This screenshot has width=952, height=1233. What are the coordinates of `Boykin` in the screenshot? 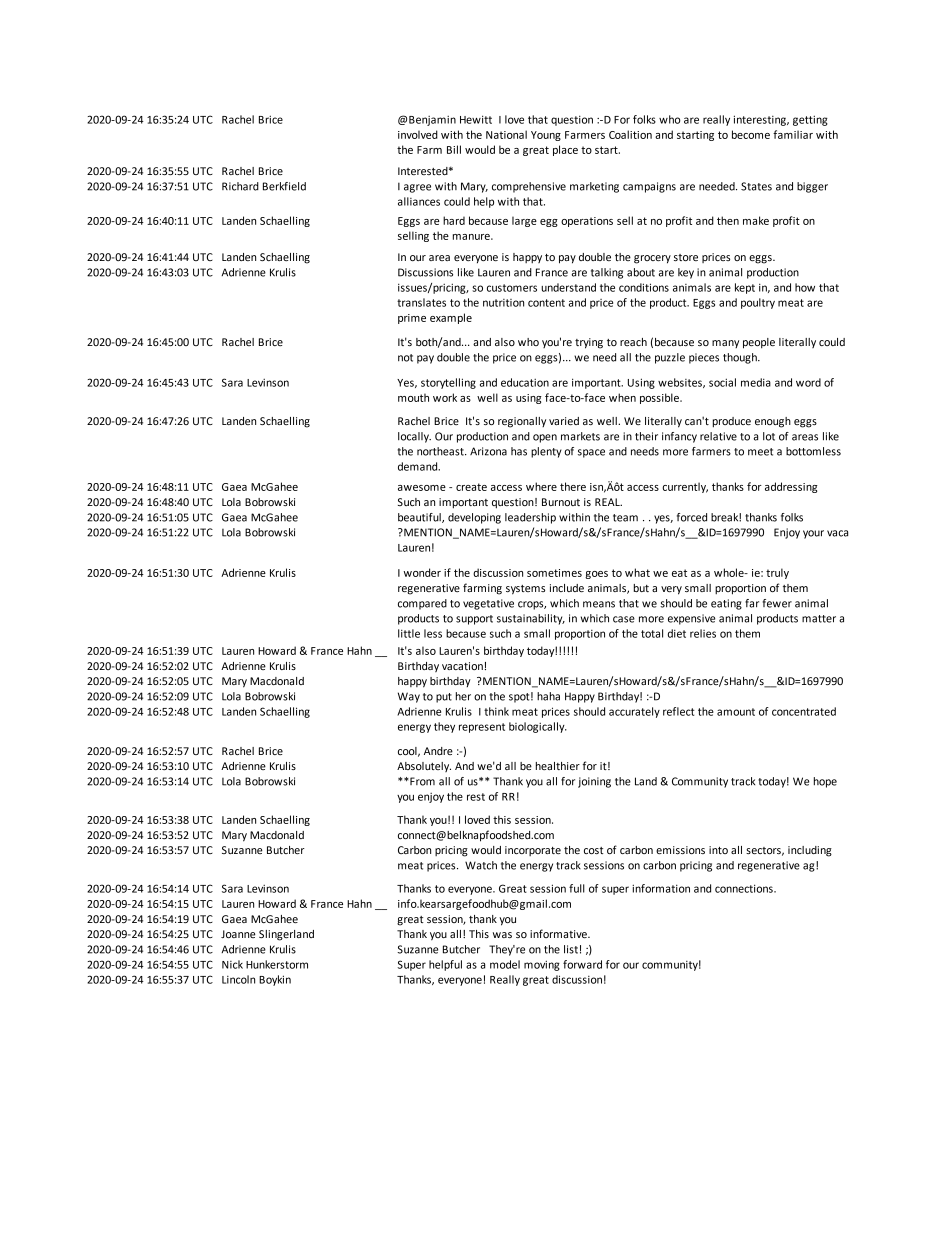 It's located at (275, 980).
